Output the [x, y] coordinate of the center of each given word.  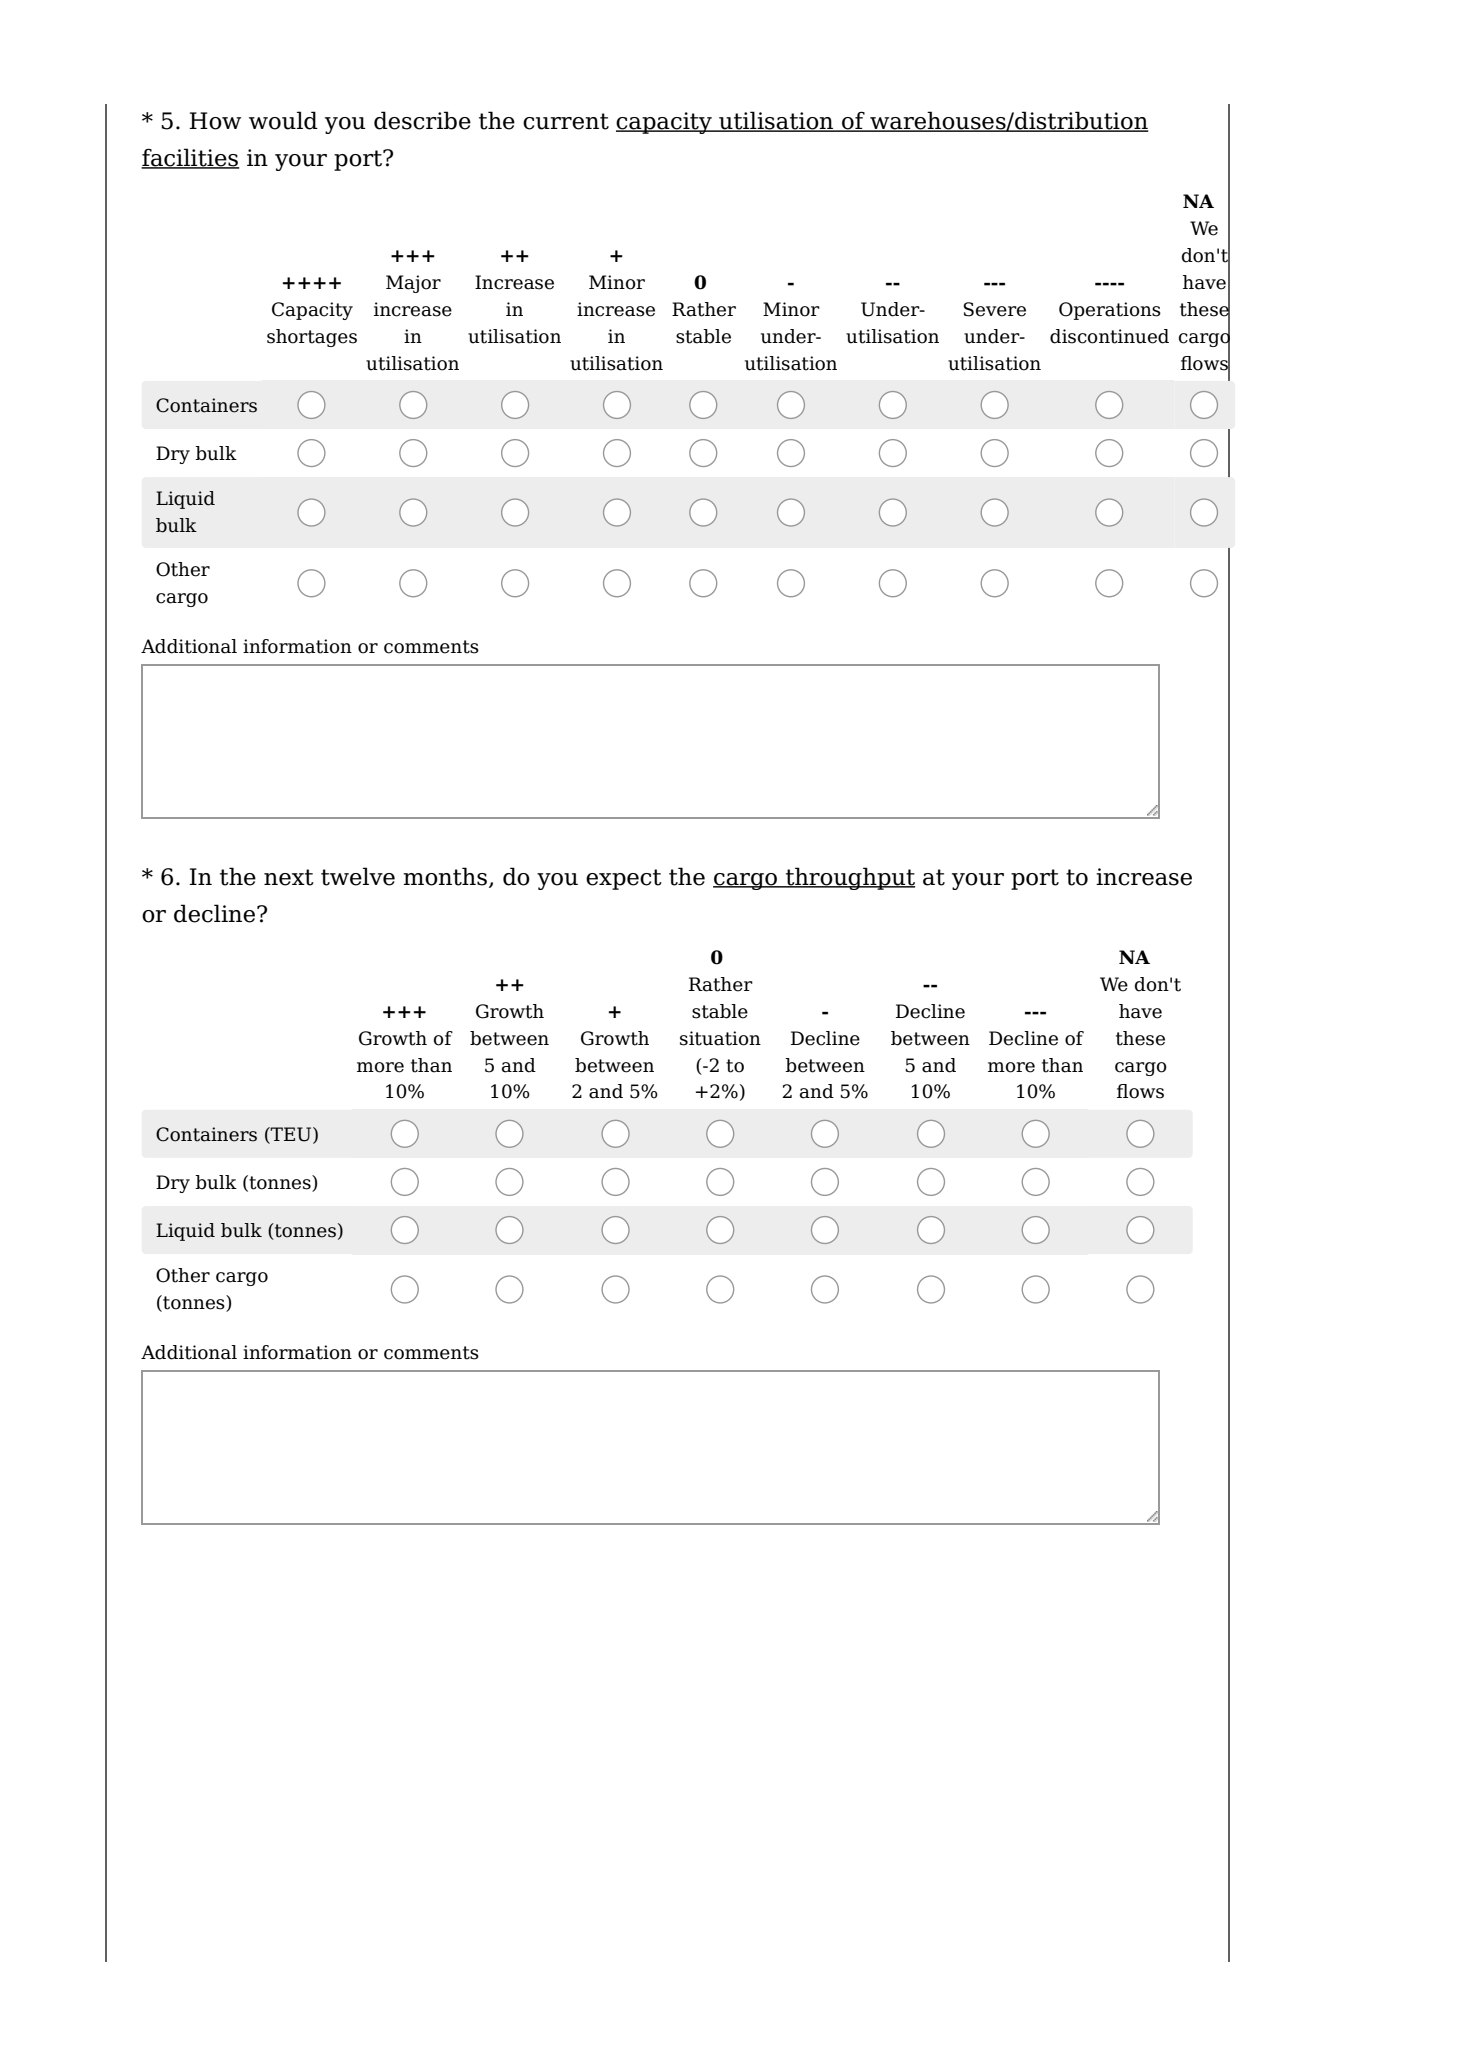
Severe [994, 309]
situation [720, 1038]
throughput [849, 878]
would [283, 120]
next [289, 877]
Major [413, 284]
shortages [312, 338]
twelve [358, 876]
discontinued [1109, 336]
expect [624, 879]
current [566, 121]
